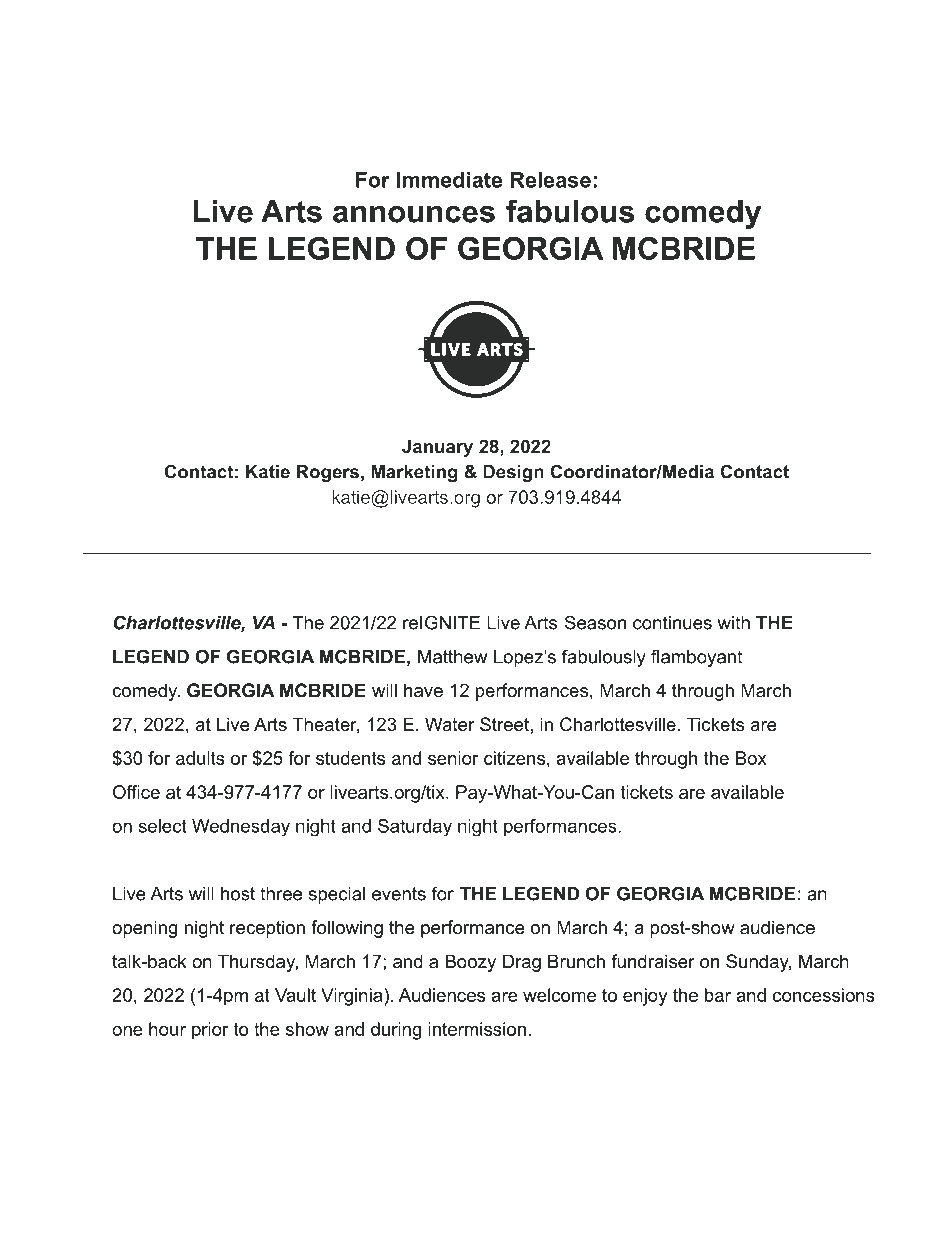 This screenshot has width=952, height=1233. Describe the element at coordinates (437, 448) in the screenshot. I see `January` at that location.
